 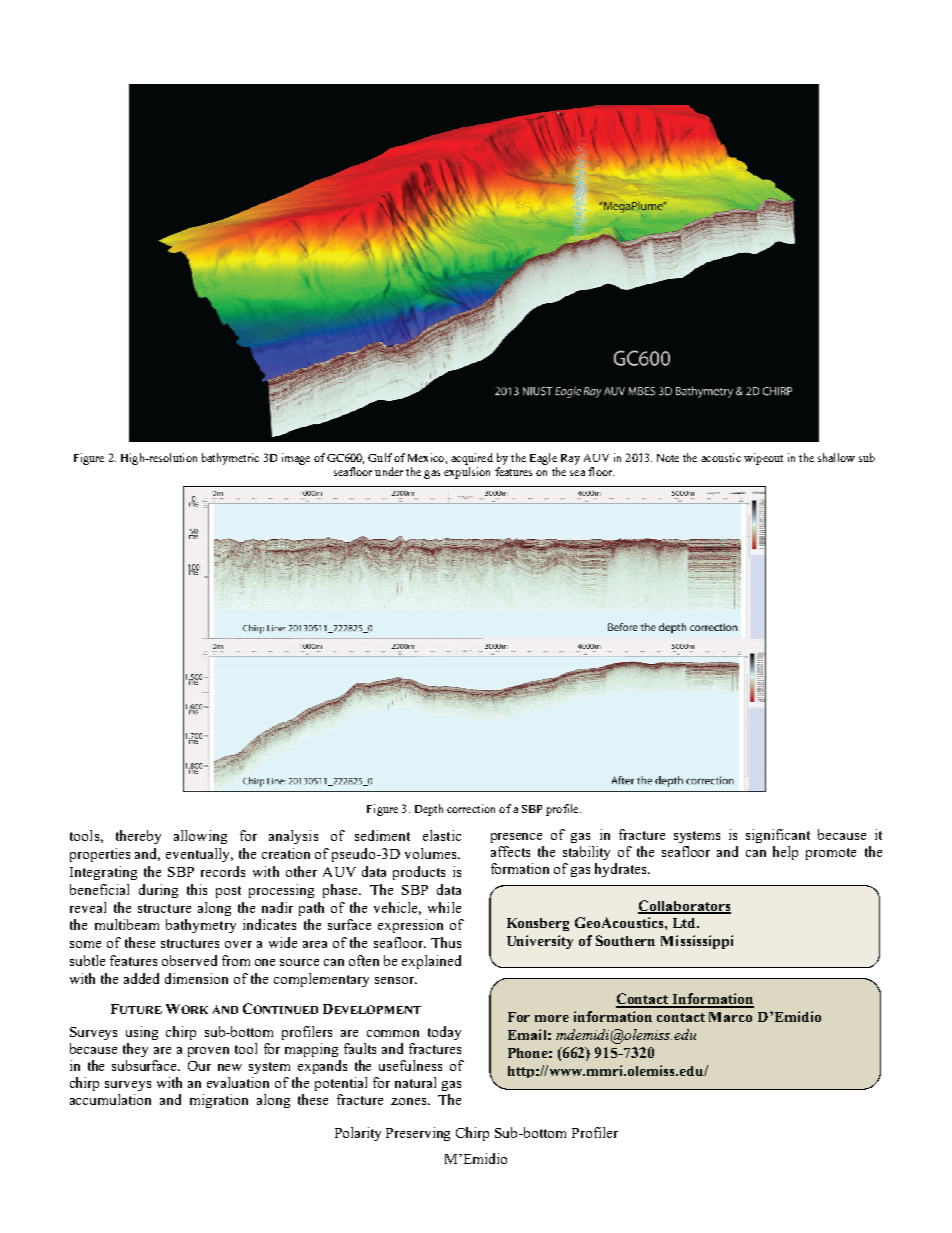 I want to click on Depth, so click(x=429, y=810).
